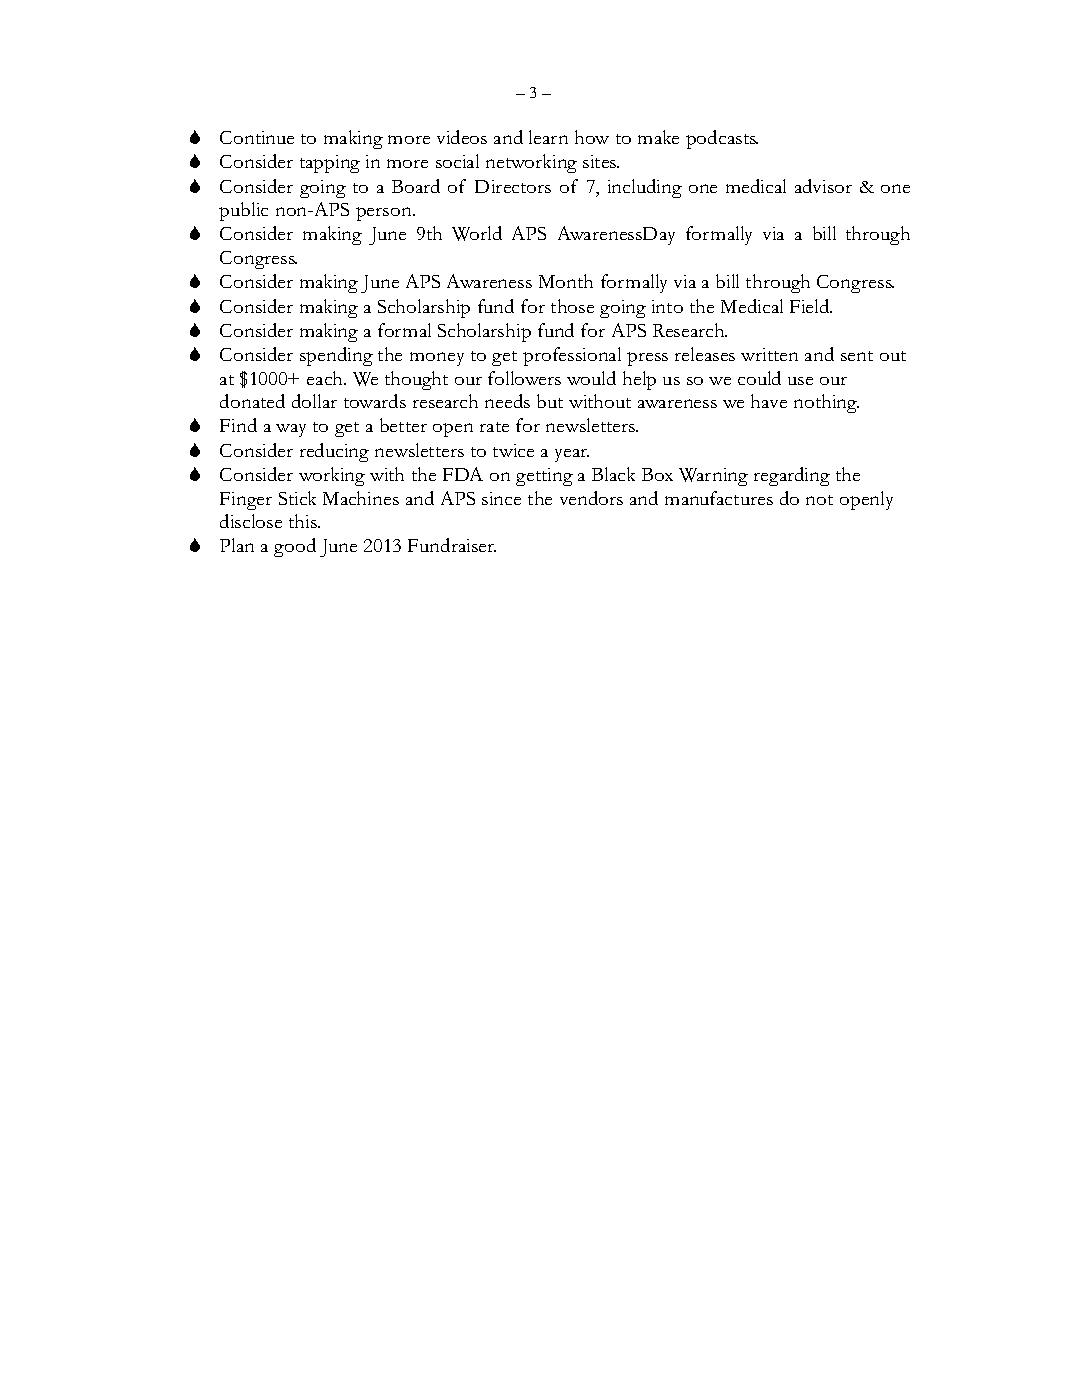  What do you see at coordinates (548, 137) in the page?
I see `learn` at bounding box center [548, 137].
